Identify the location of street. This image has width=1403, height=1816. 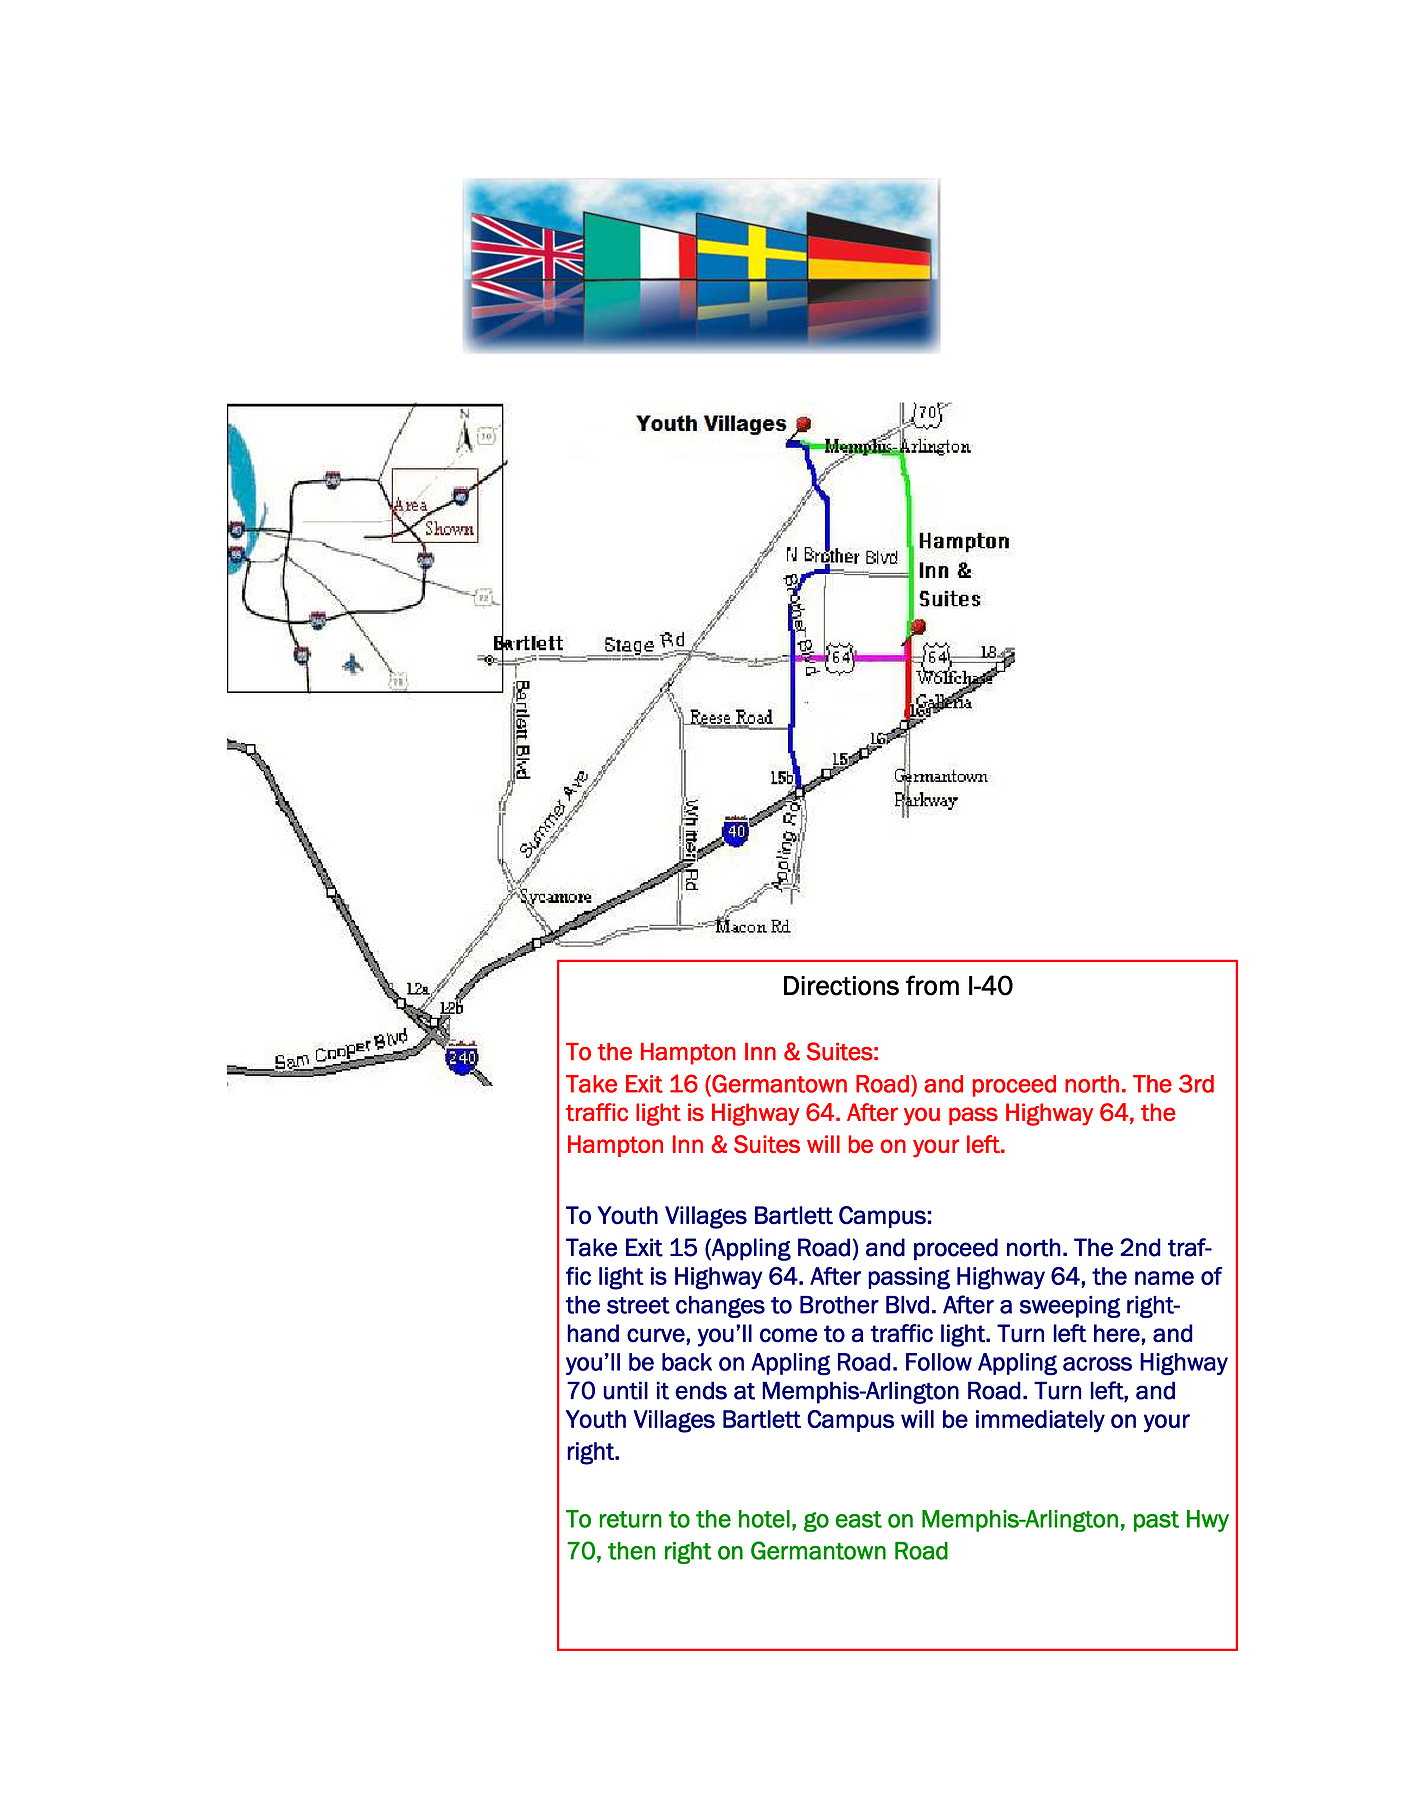
(638, 1305).
